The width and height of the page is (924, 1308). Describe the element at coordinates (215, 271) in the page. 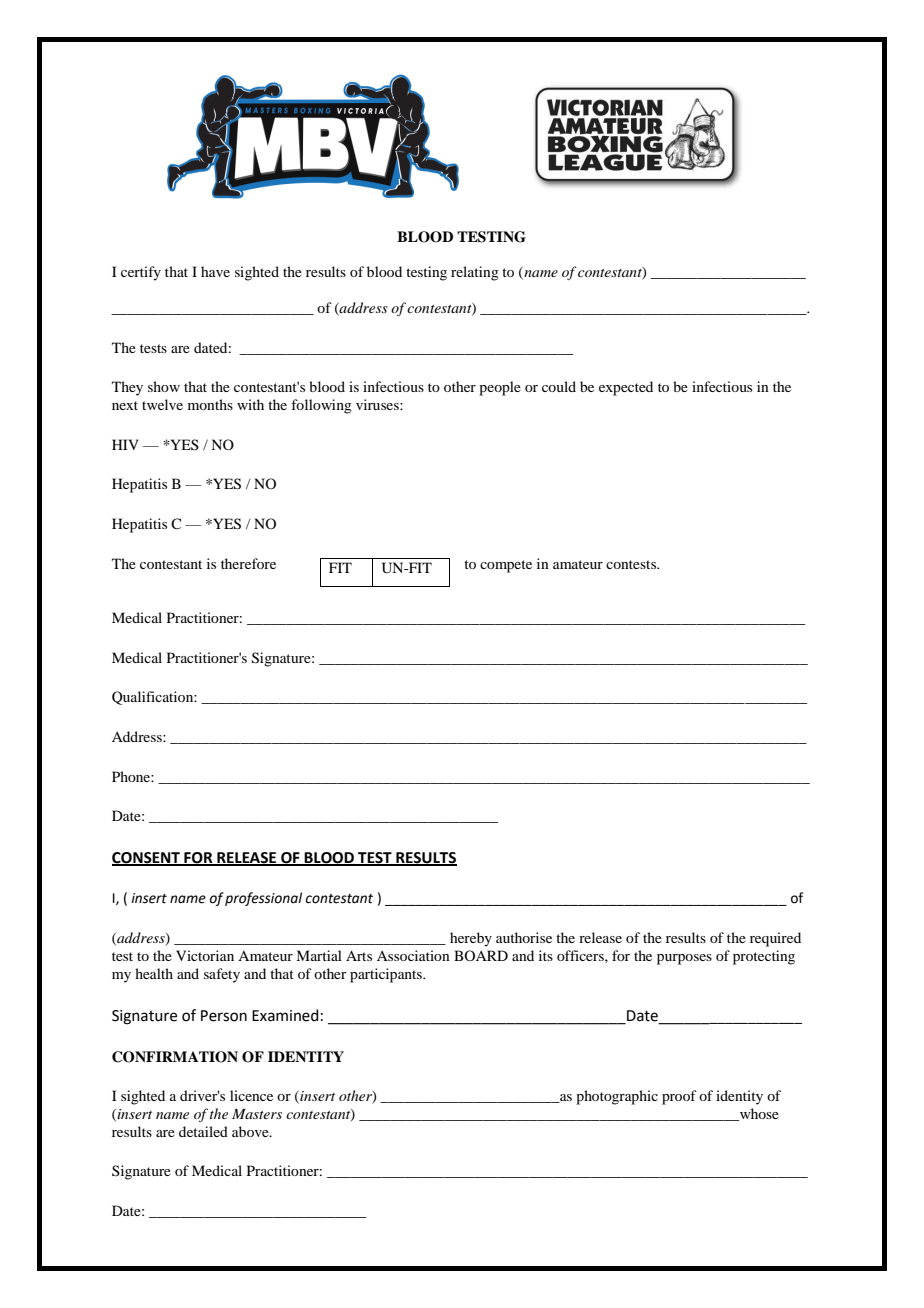

I see `have` at that location.
